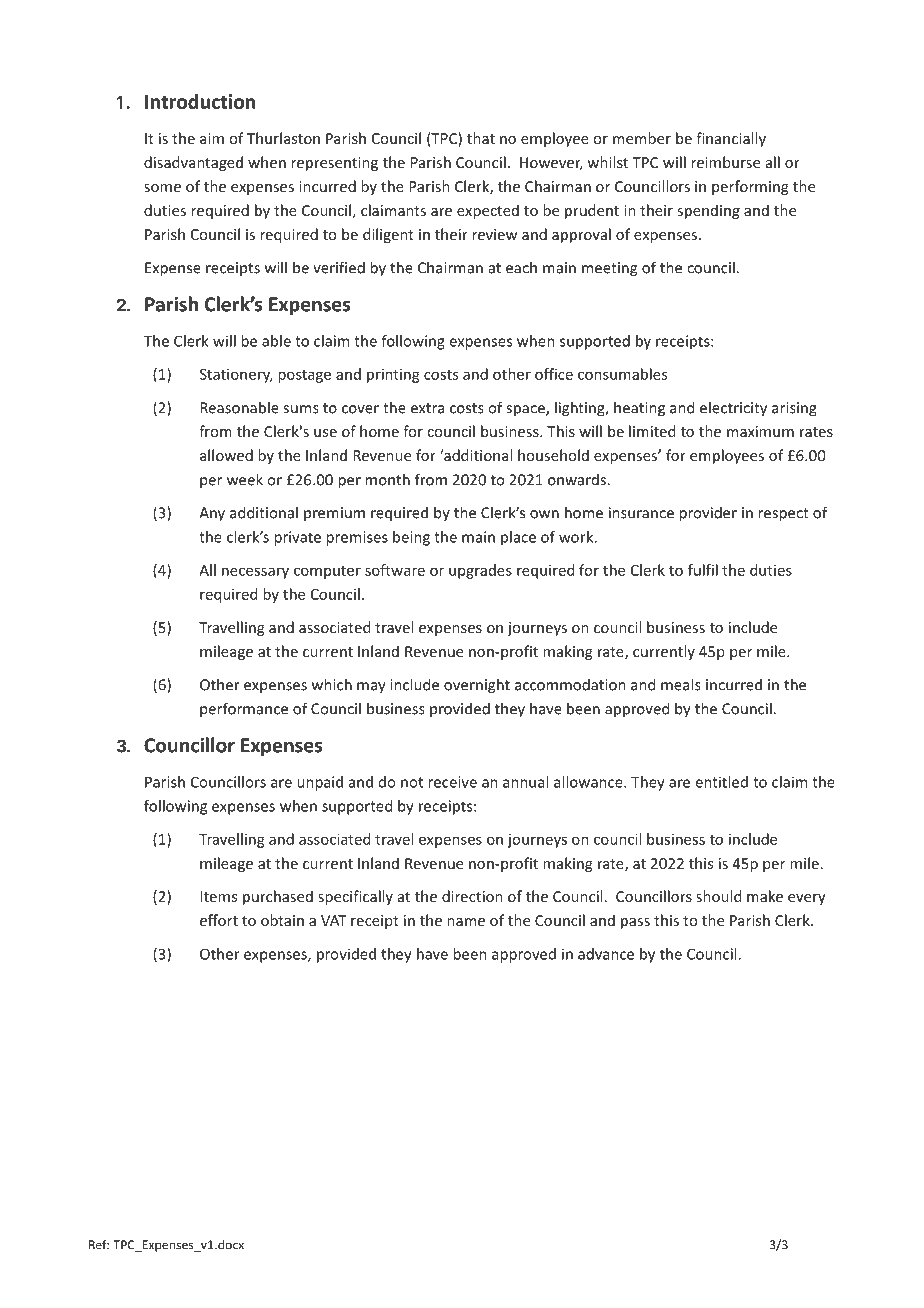 This screenshot has height=1308, width=924. What do you see at coordinates (219, 920) in the screenshot?
I see `effort` at bounding box center [219, 920].
